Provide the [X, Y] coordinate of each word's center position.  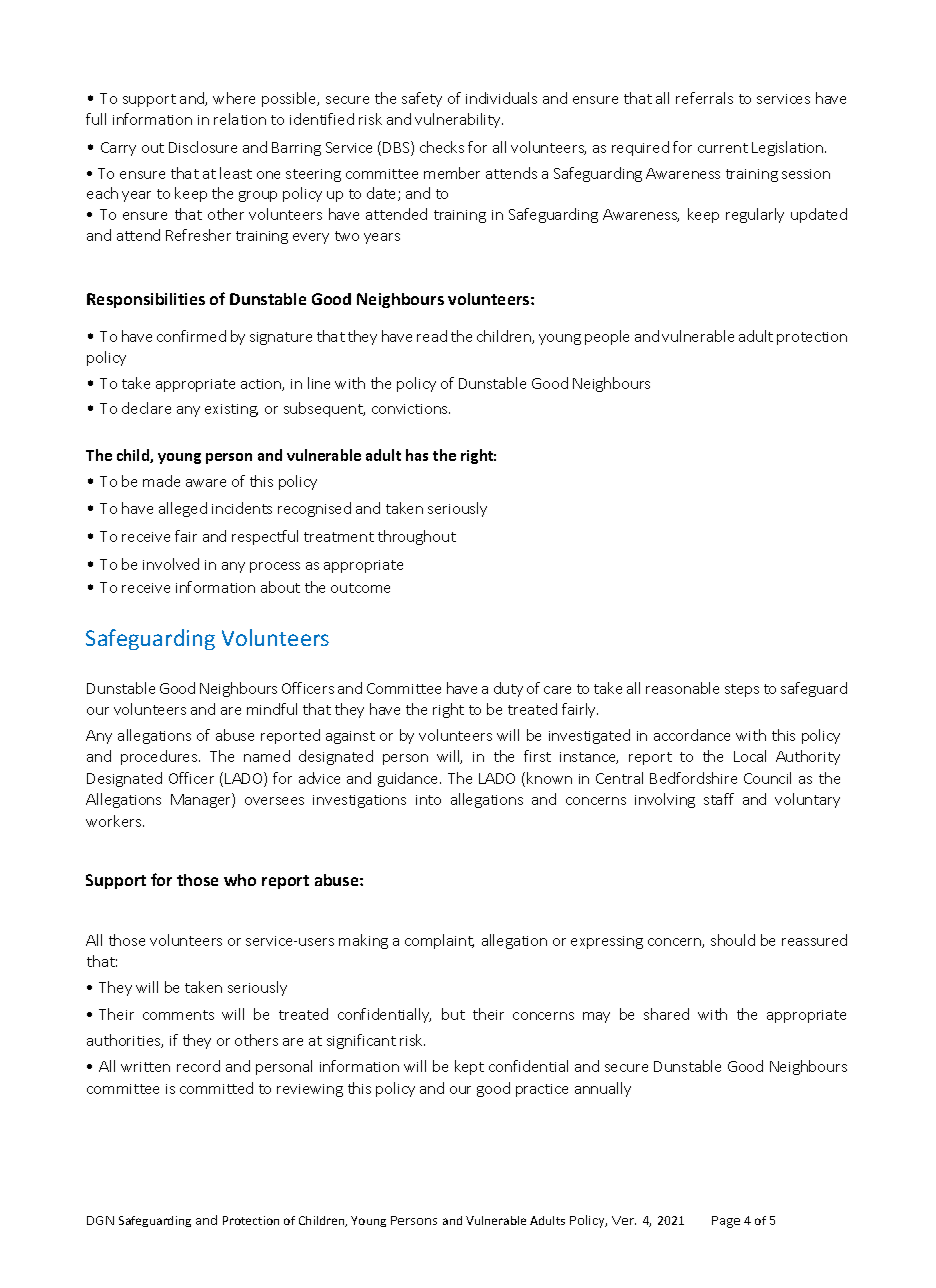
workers [115, 821]
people [607, 337]
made [161, 481]
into [428, 800]
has [417, 455]
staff [719, 799]
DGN [100, 1220]
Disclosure [203, 147]
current [723, 148]
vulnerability [459, 120]
